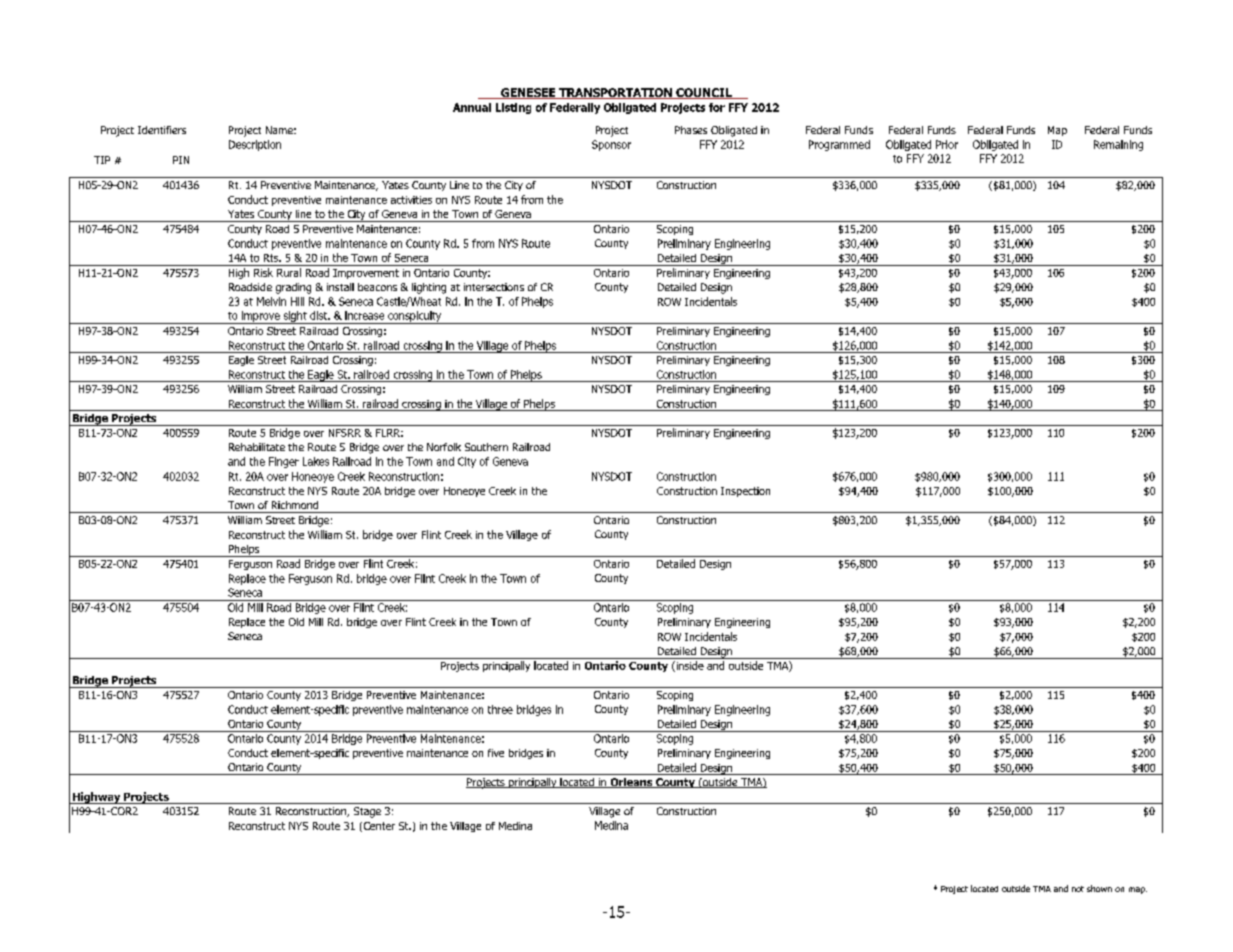  Describe the element at coordinates (162, 130) in the document. I see `Identifiers` at that location.
